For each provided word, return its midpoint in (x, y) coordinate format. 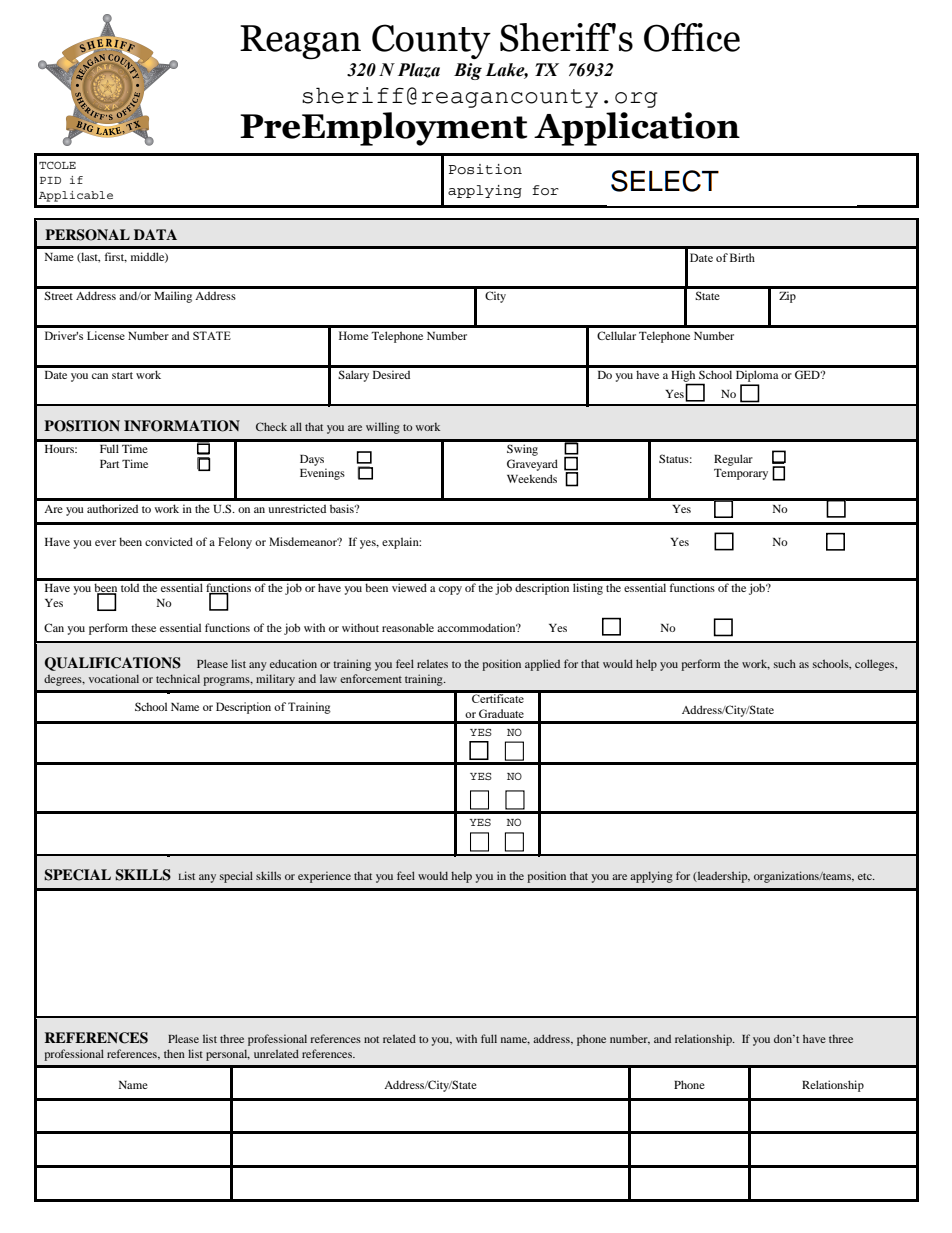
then (174, 1053)
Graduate (501, 713)
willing (383, 428)
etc (866, 876)
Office (692, 37)
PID (50, 180)
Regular (733, 460)
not (371, 1039)
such (785, 663)
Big (468, 71)
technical (178, 678)
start (122, 375)
